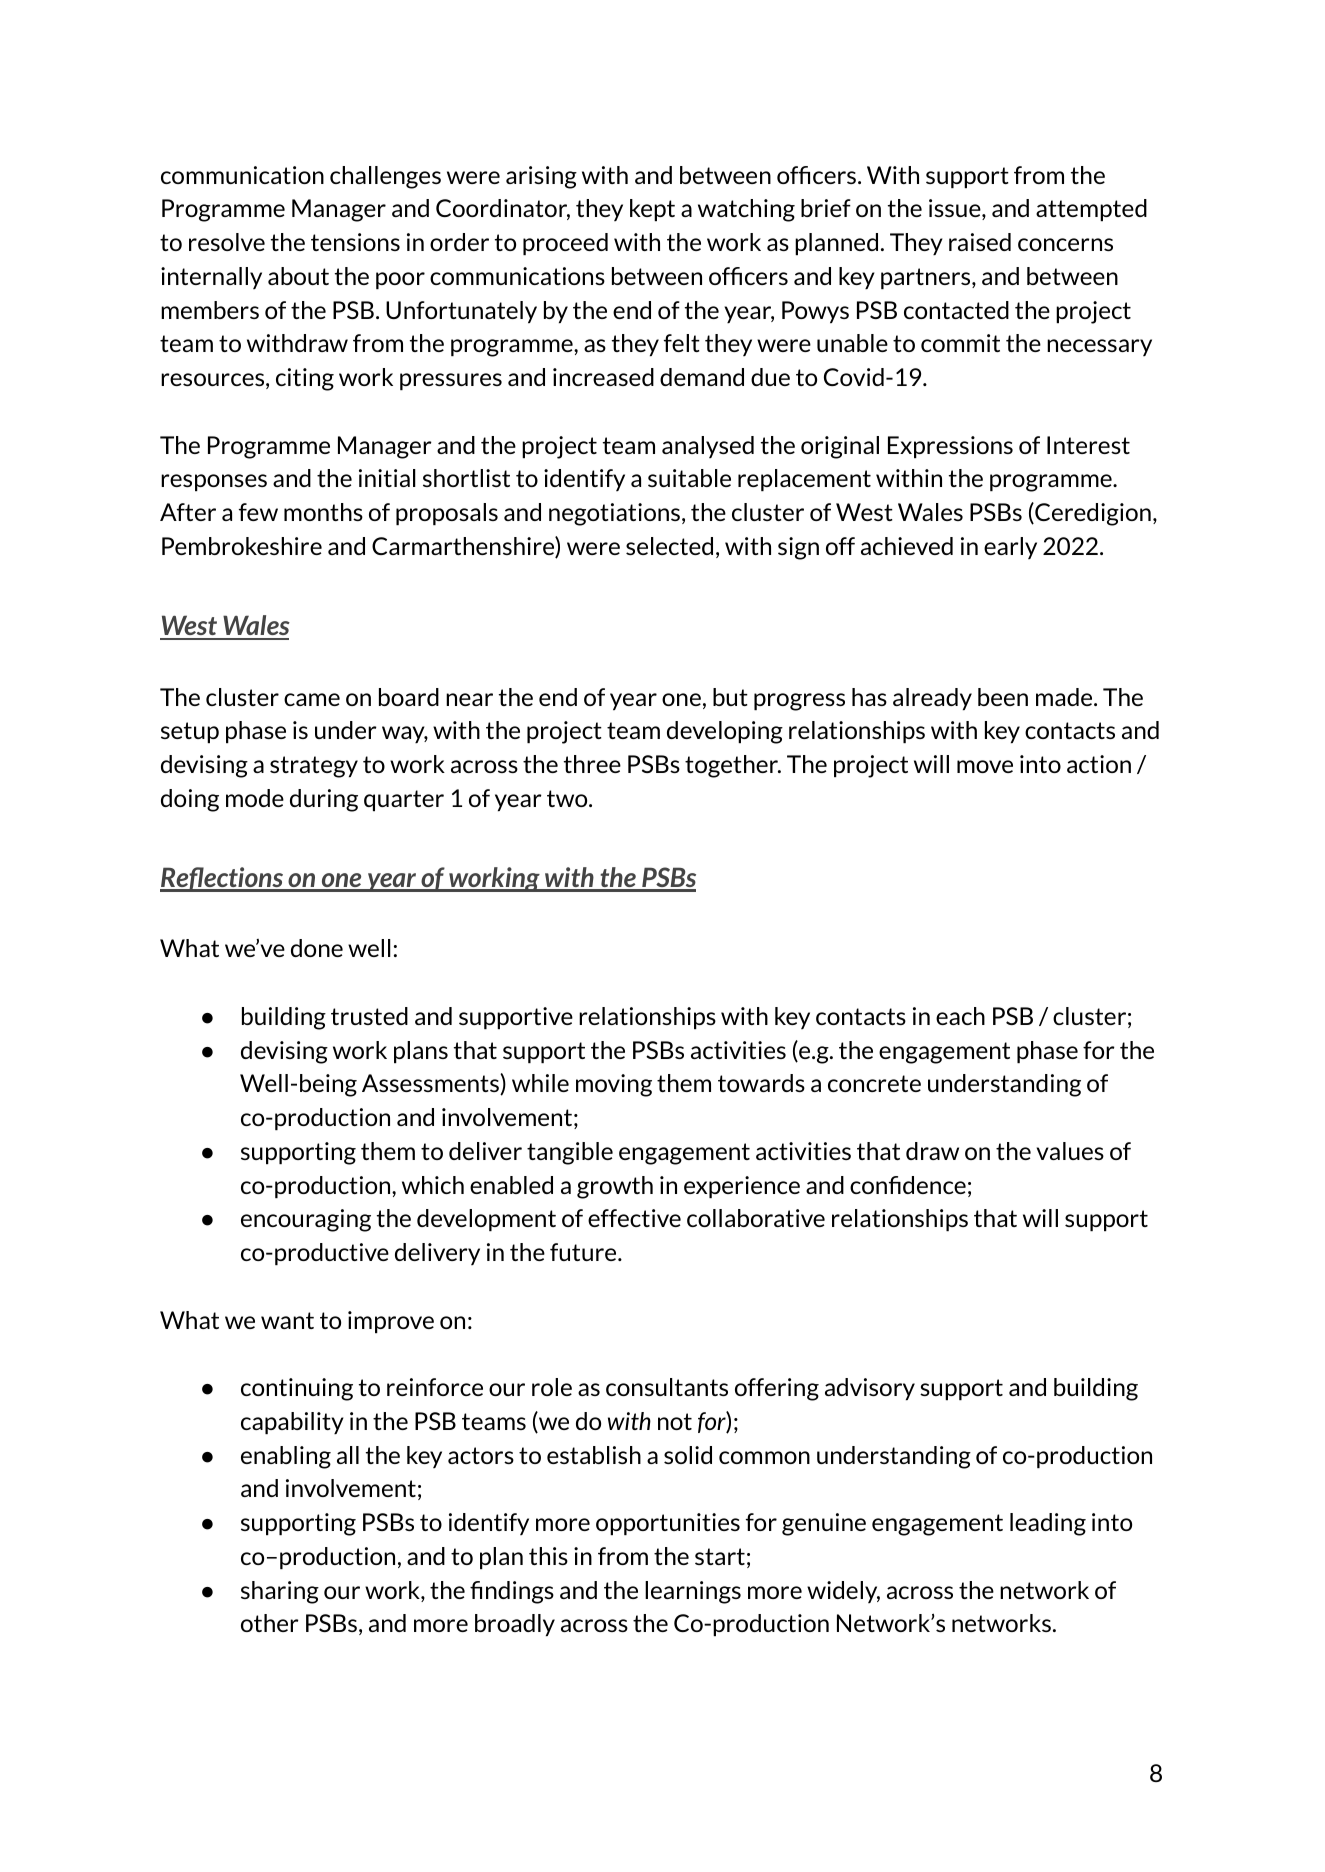 Image resolution: width=1325 pixels, height=1872 pixels. I want to click on Pembrokeshire, so click(242, 546).
